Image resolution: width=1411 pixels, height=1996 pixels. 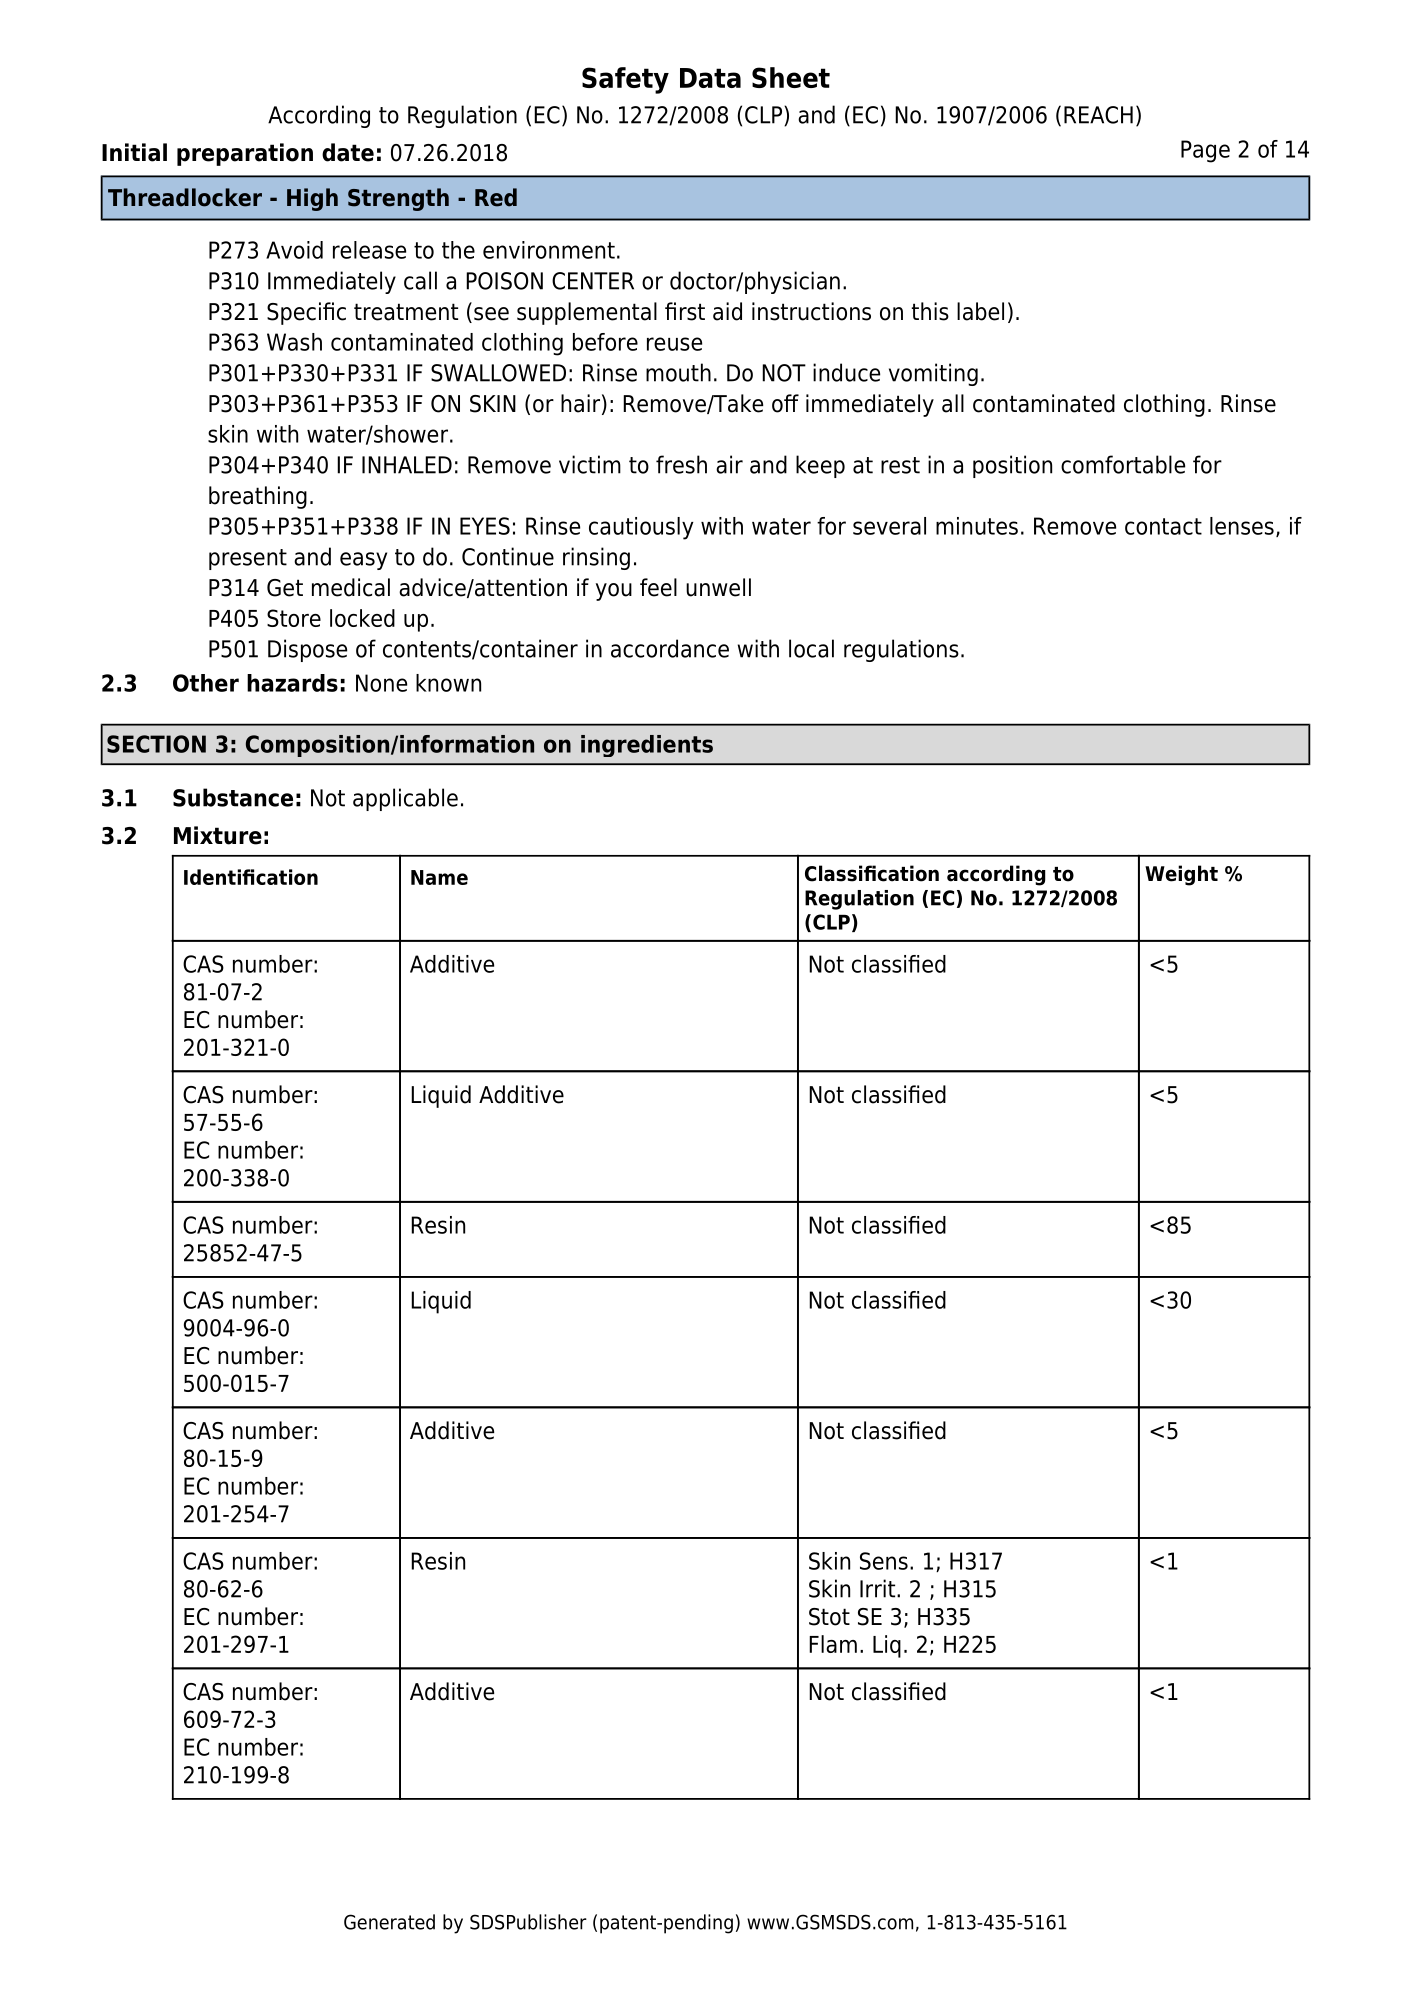 What do you see at coordinates (1181, 875) in the screenshot?
I see `Weight` at bounding box center [1181, 875].
